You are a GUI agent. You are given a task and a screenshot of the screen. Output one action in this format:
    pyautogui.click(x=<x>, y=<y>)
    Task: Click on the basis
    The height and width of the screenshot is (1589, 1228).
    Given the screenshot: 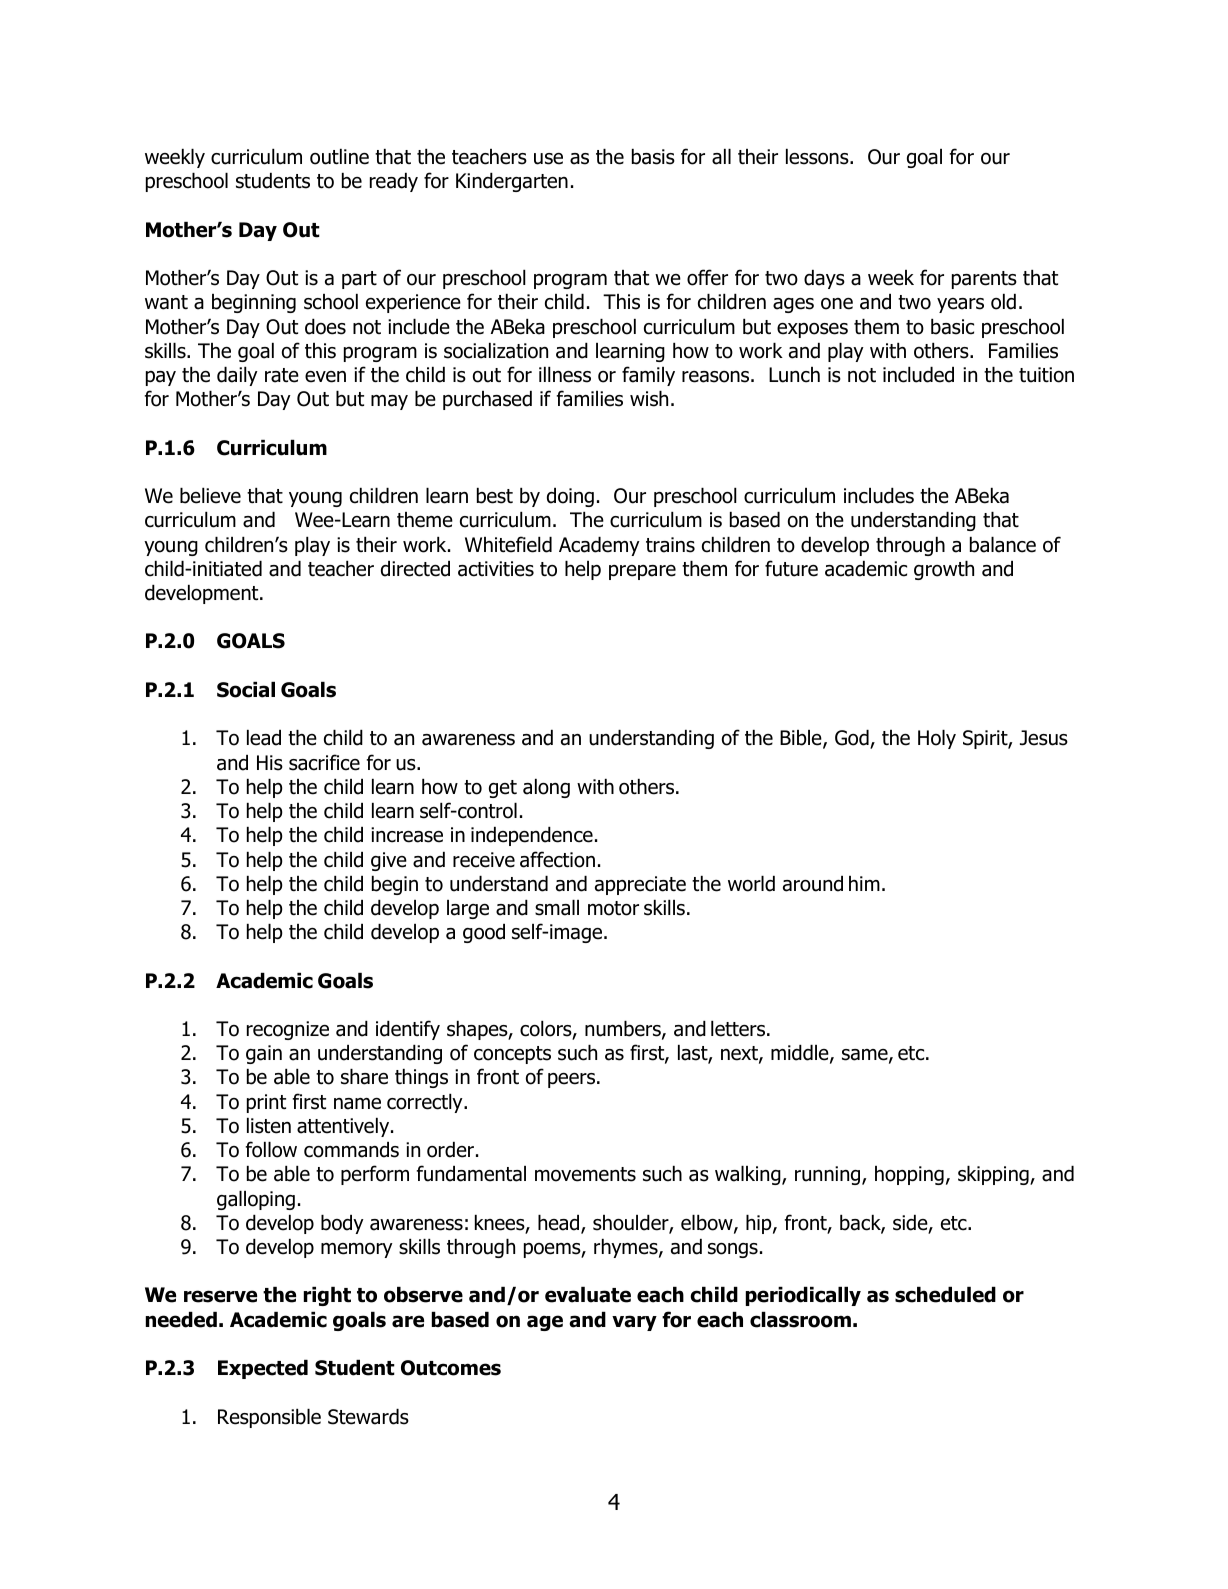 What is the action you would take?
    pyautogui.click(x=653, y=157)
